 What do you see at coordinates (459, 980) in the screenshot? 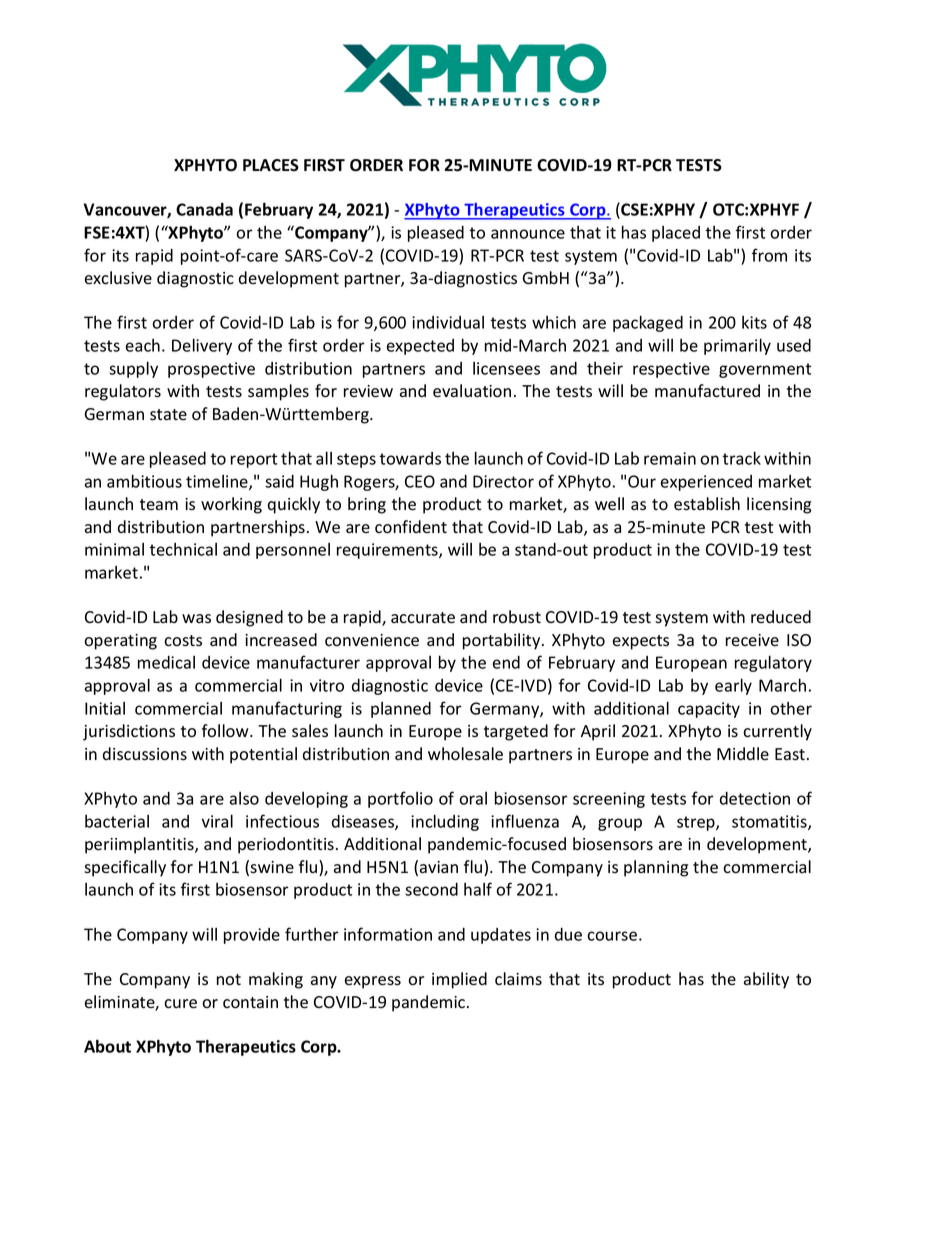
I see `implied` at bounding box center [459, 980].
